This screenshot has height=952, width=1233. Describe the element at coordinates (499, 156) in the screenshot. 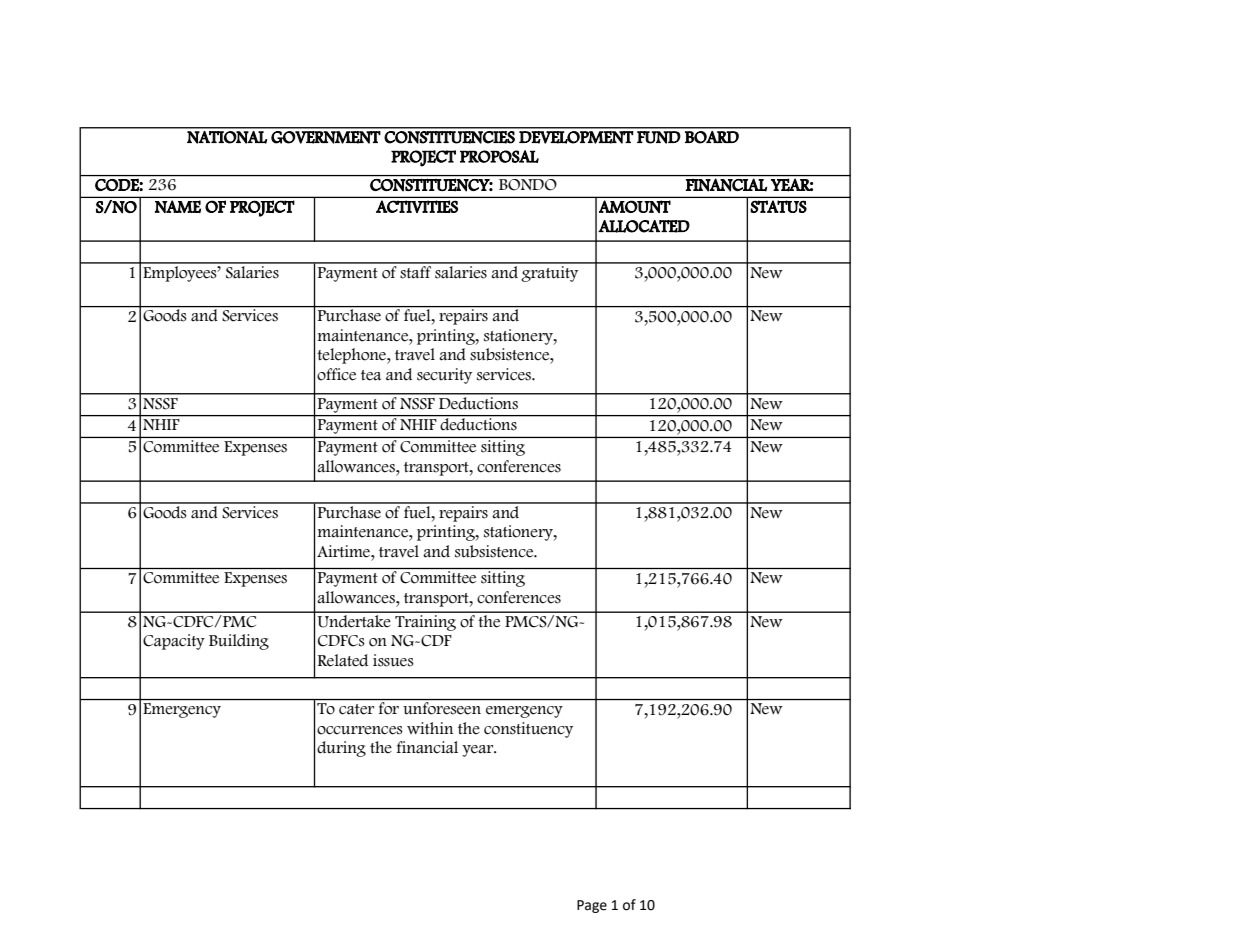

I see `PROPOSAL` at that location.
